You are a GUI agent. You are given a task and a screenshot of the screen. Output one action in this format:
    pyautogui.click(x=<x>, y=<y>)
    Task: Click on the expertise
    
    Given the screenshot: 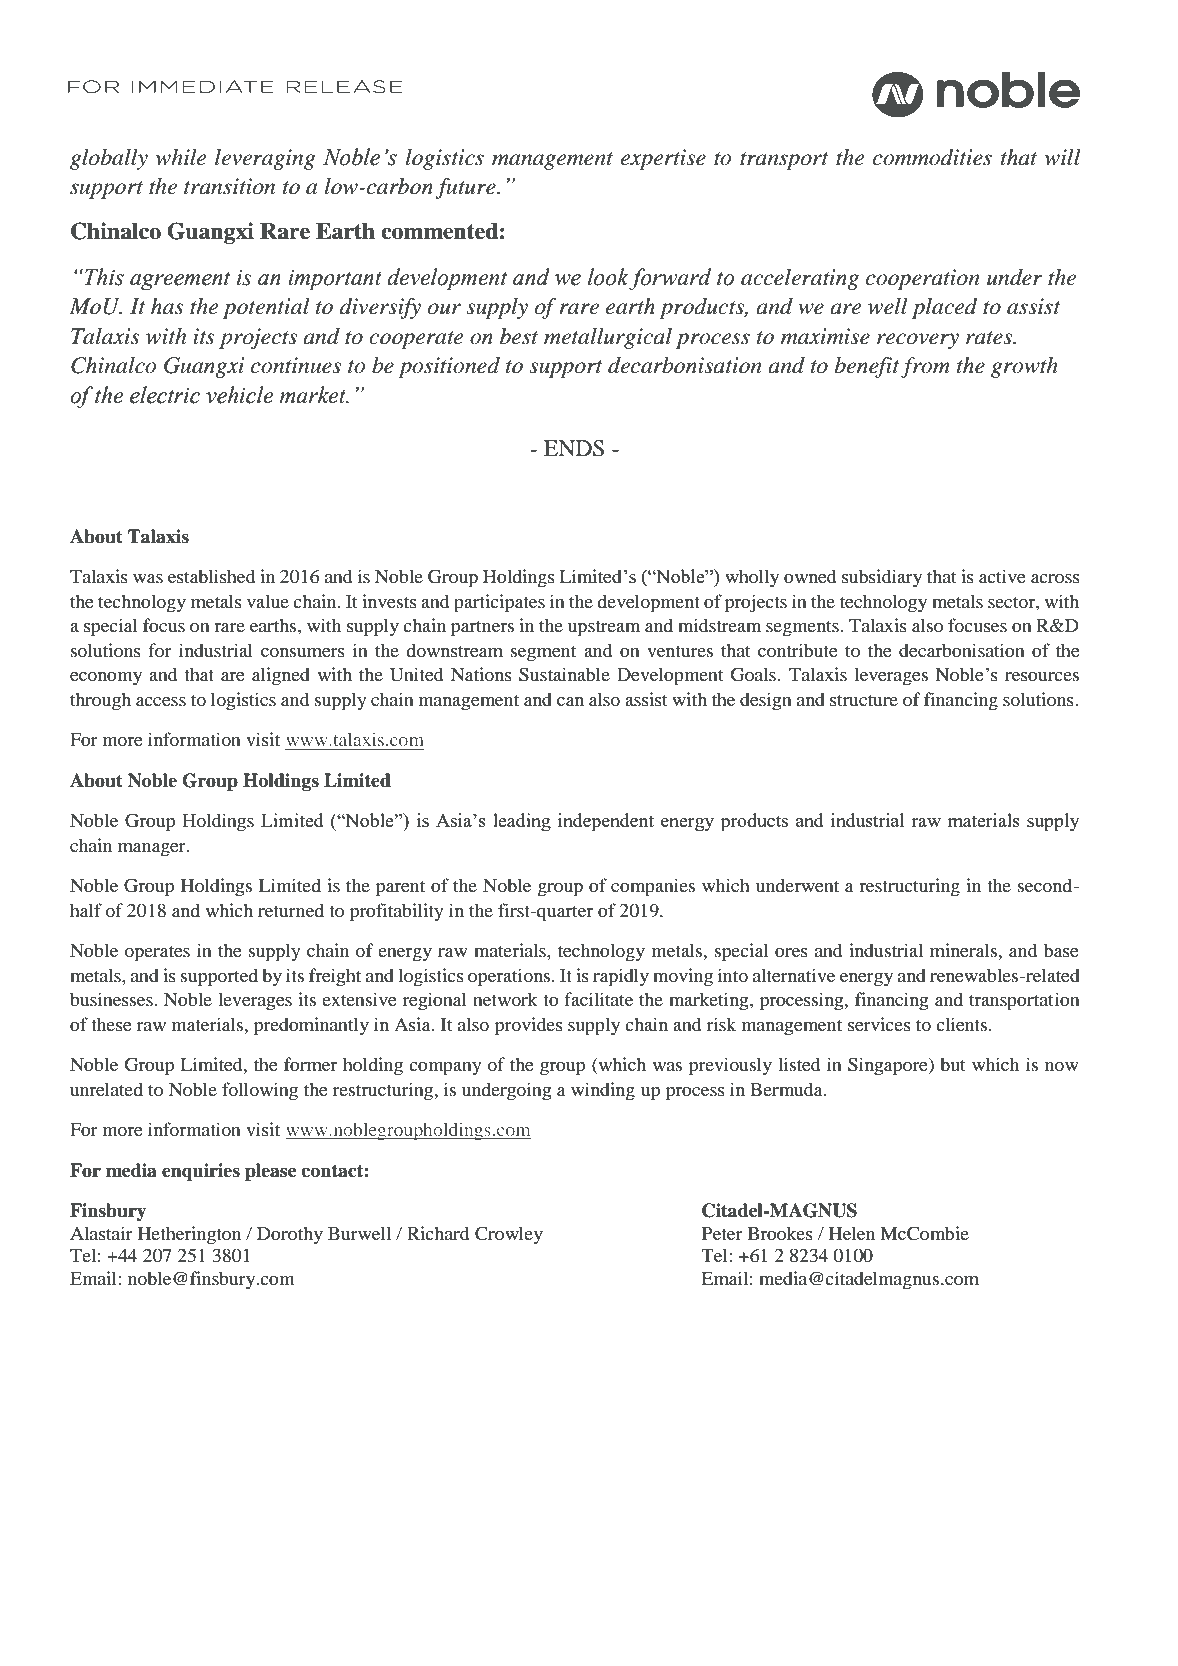 What is the action you would take?
    pyautogui.click(x=663, y=159)
